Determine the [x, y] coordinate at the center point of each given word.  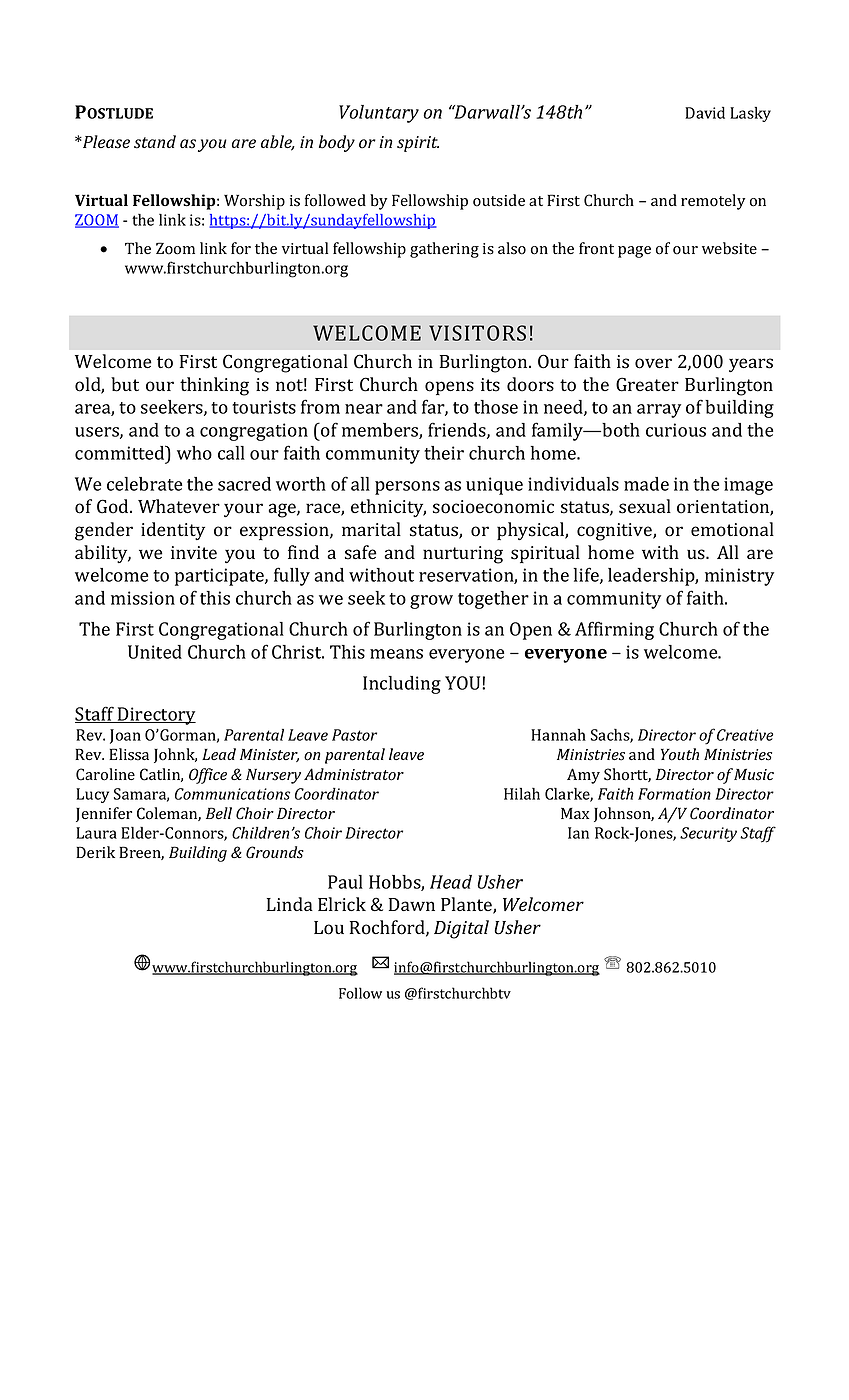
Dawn [412, 904]
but [125, 384]
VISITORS [477, 333]
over [653, 363]
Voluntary [379, 114]
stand [155, 142]
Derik [95, 852]
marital [371, 529]
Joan [125, 736]
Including [402, 685]
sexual [645, 506]
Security [708, 834]
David [705, 113]
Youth [680, 754]
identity [173, 531]
